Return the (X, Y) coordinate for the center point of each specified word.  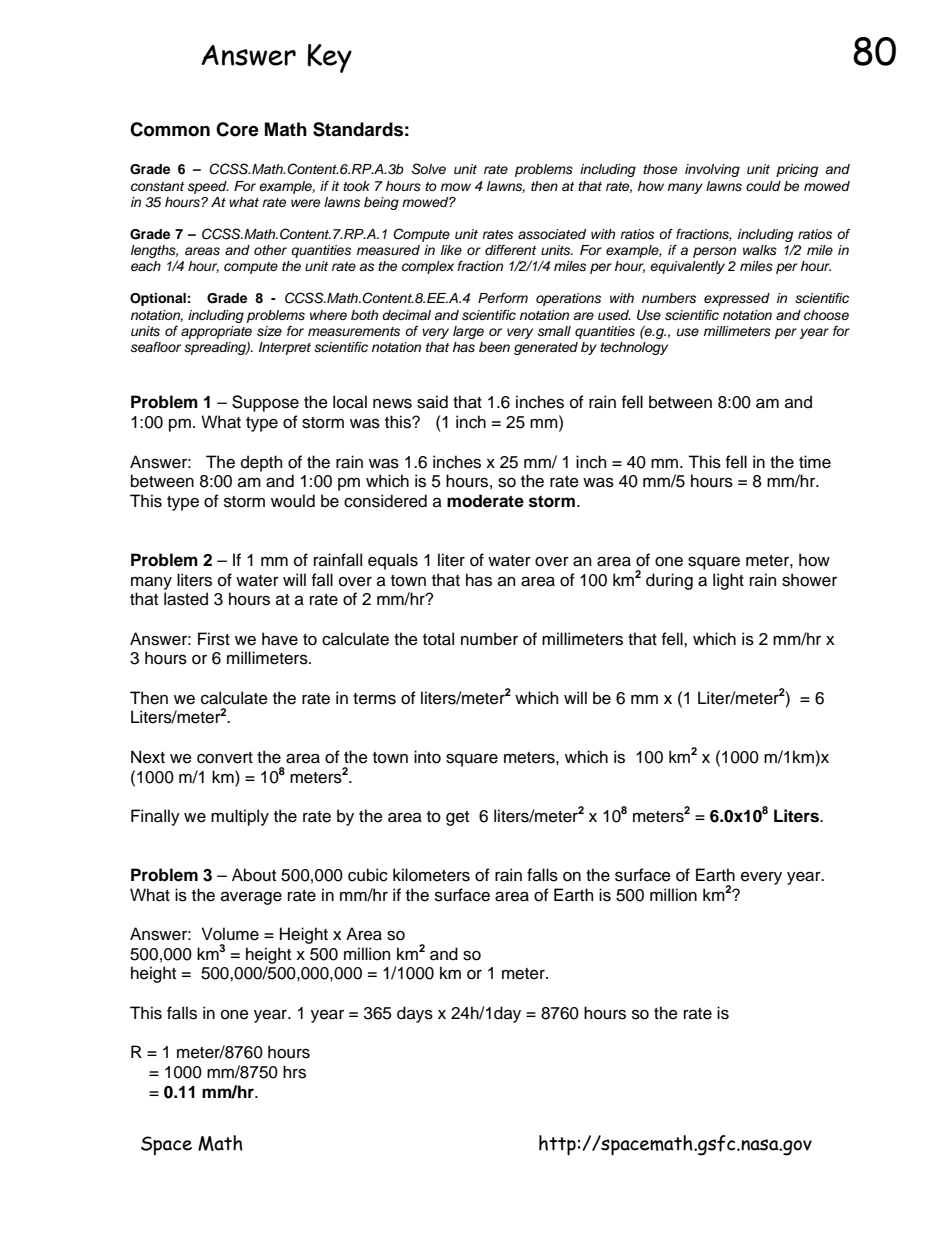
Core (237, 129)
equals (393, 561)
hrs (294, 1072)
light (728, 581)
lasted (186, 599)
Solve (429, 169)
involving (712, 170)
